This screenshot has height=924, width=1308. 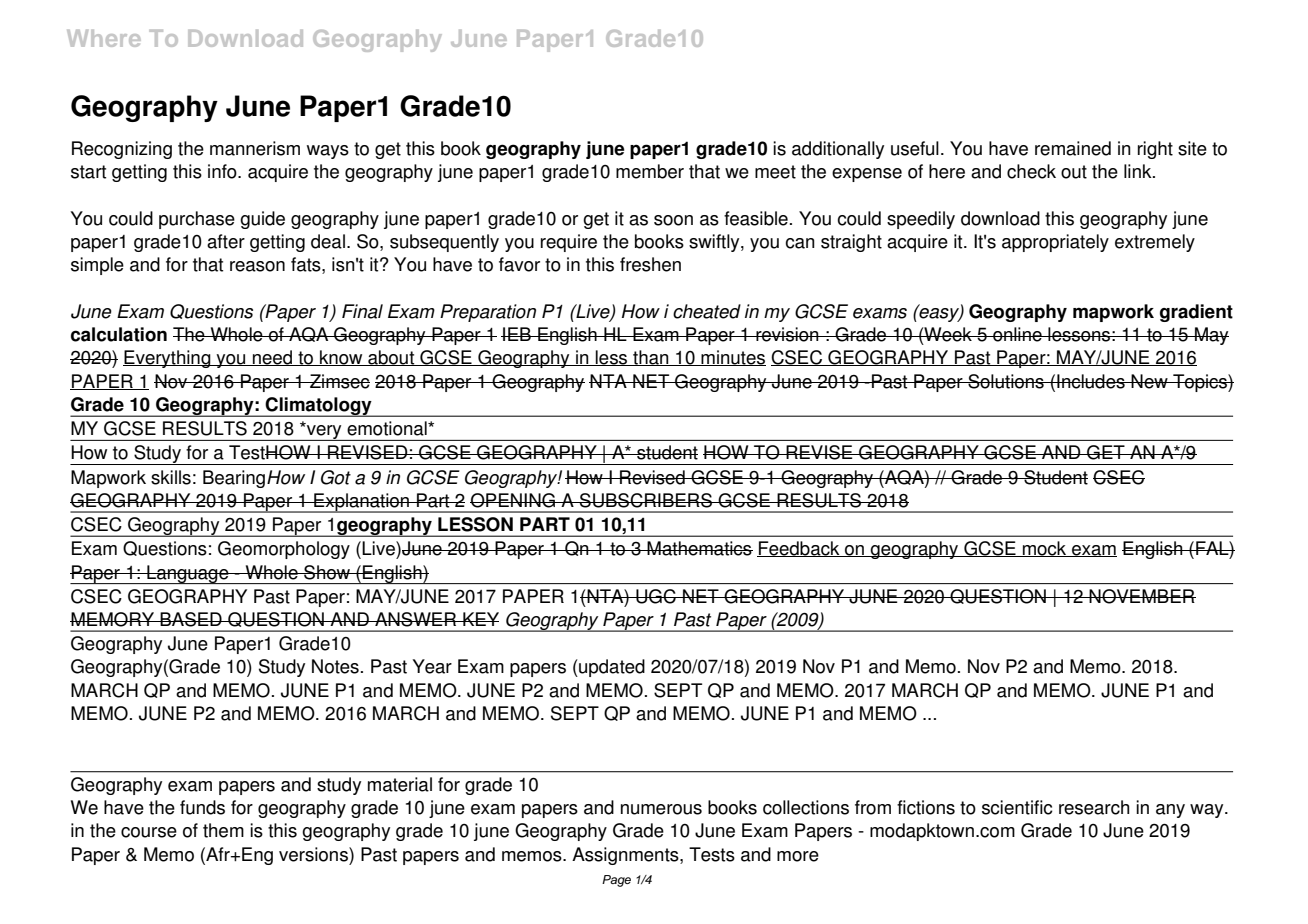 What do you see at coordinates (171, 477) in the screenshot?
I see `skills` at bounding box center [171, 477].
